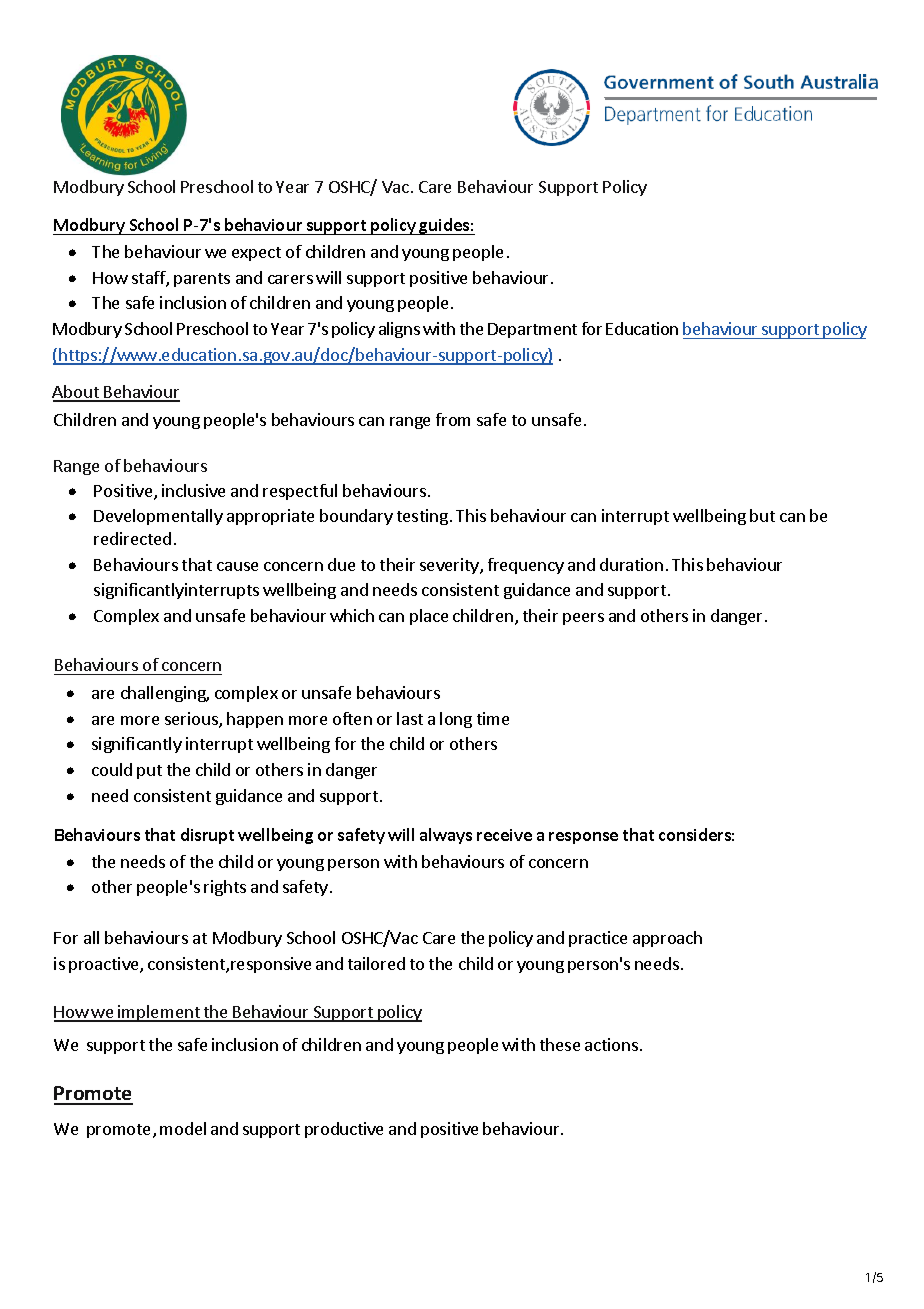  I want to click on aligns, so click(399, 330).
